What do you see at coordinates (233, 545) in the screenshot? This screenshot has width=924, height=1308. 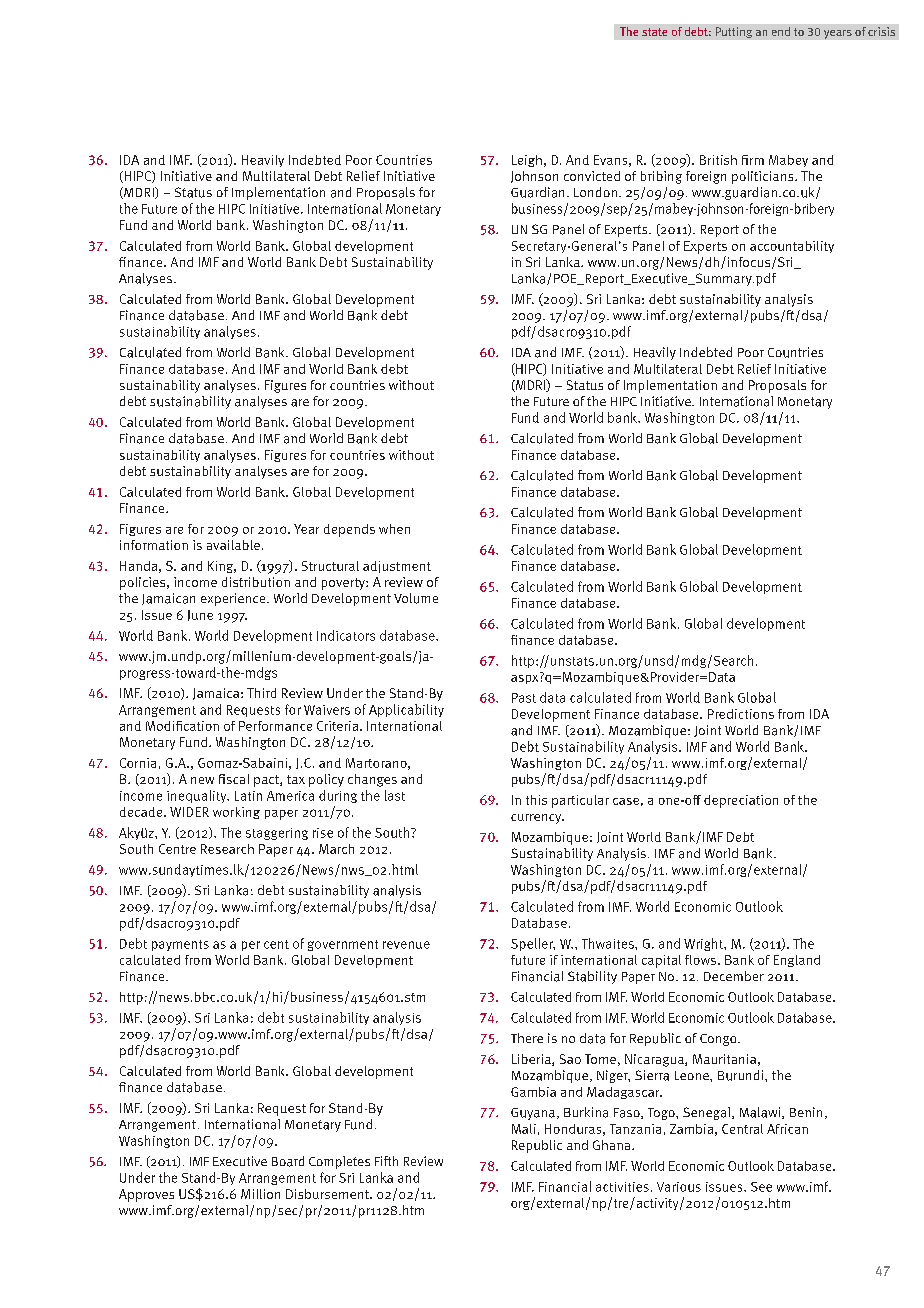 I see `available` at bounding box center [233, 545].
